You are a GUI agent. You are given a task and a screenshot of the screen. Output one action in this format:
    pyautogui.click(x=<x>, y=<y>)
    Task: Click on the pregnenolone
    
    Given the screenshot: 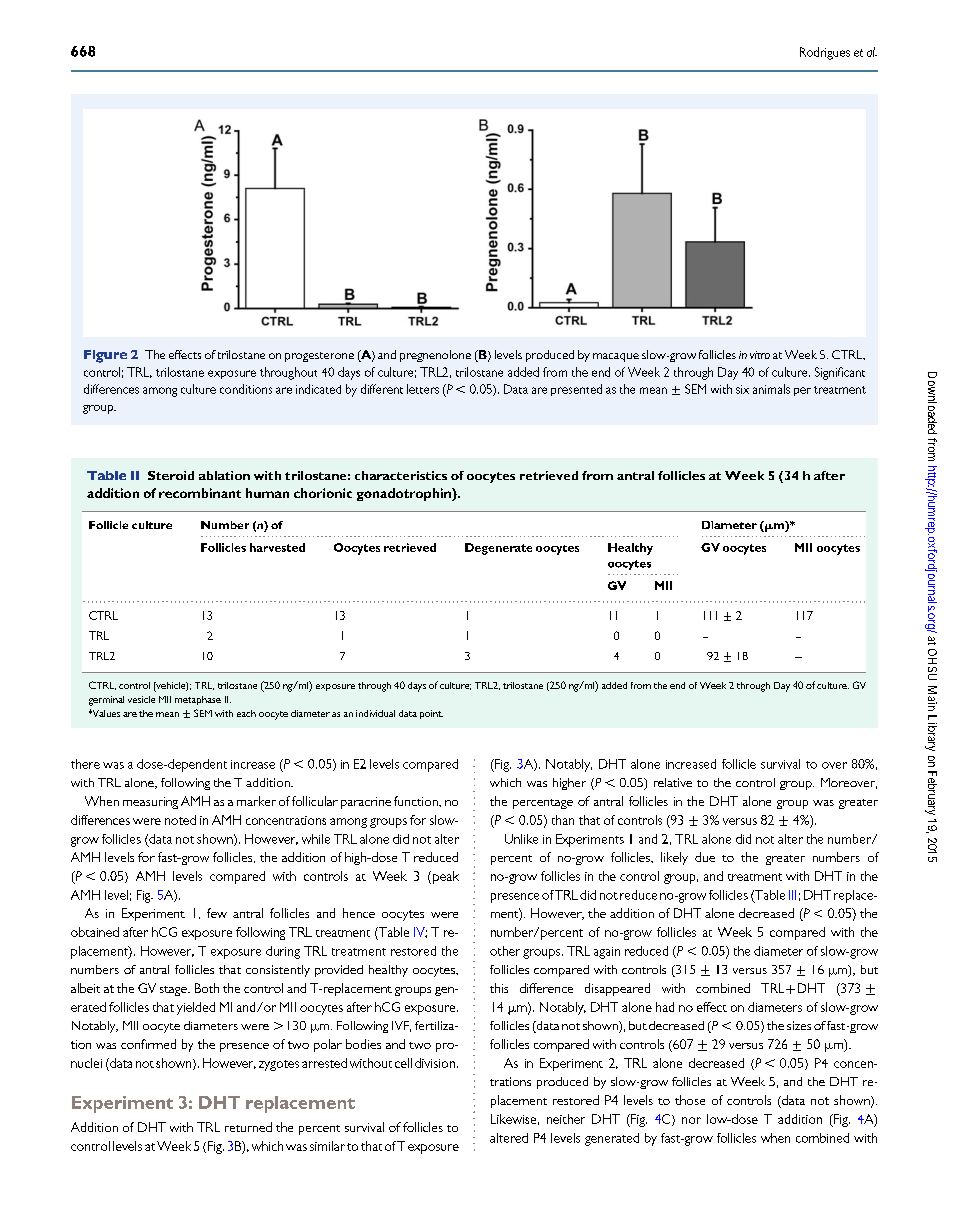 What is the action you would take?
    pyautogui.click(x=435, y=356)
